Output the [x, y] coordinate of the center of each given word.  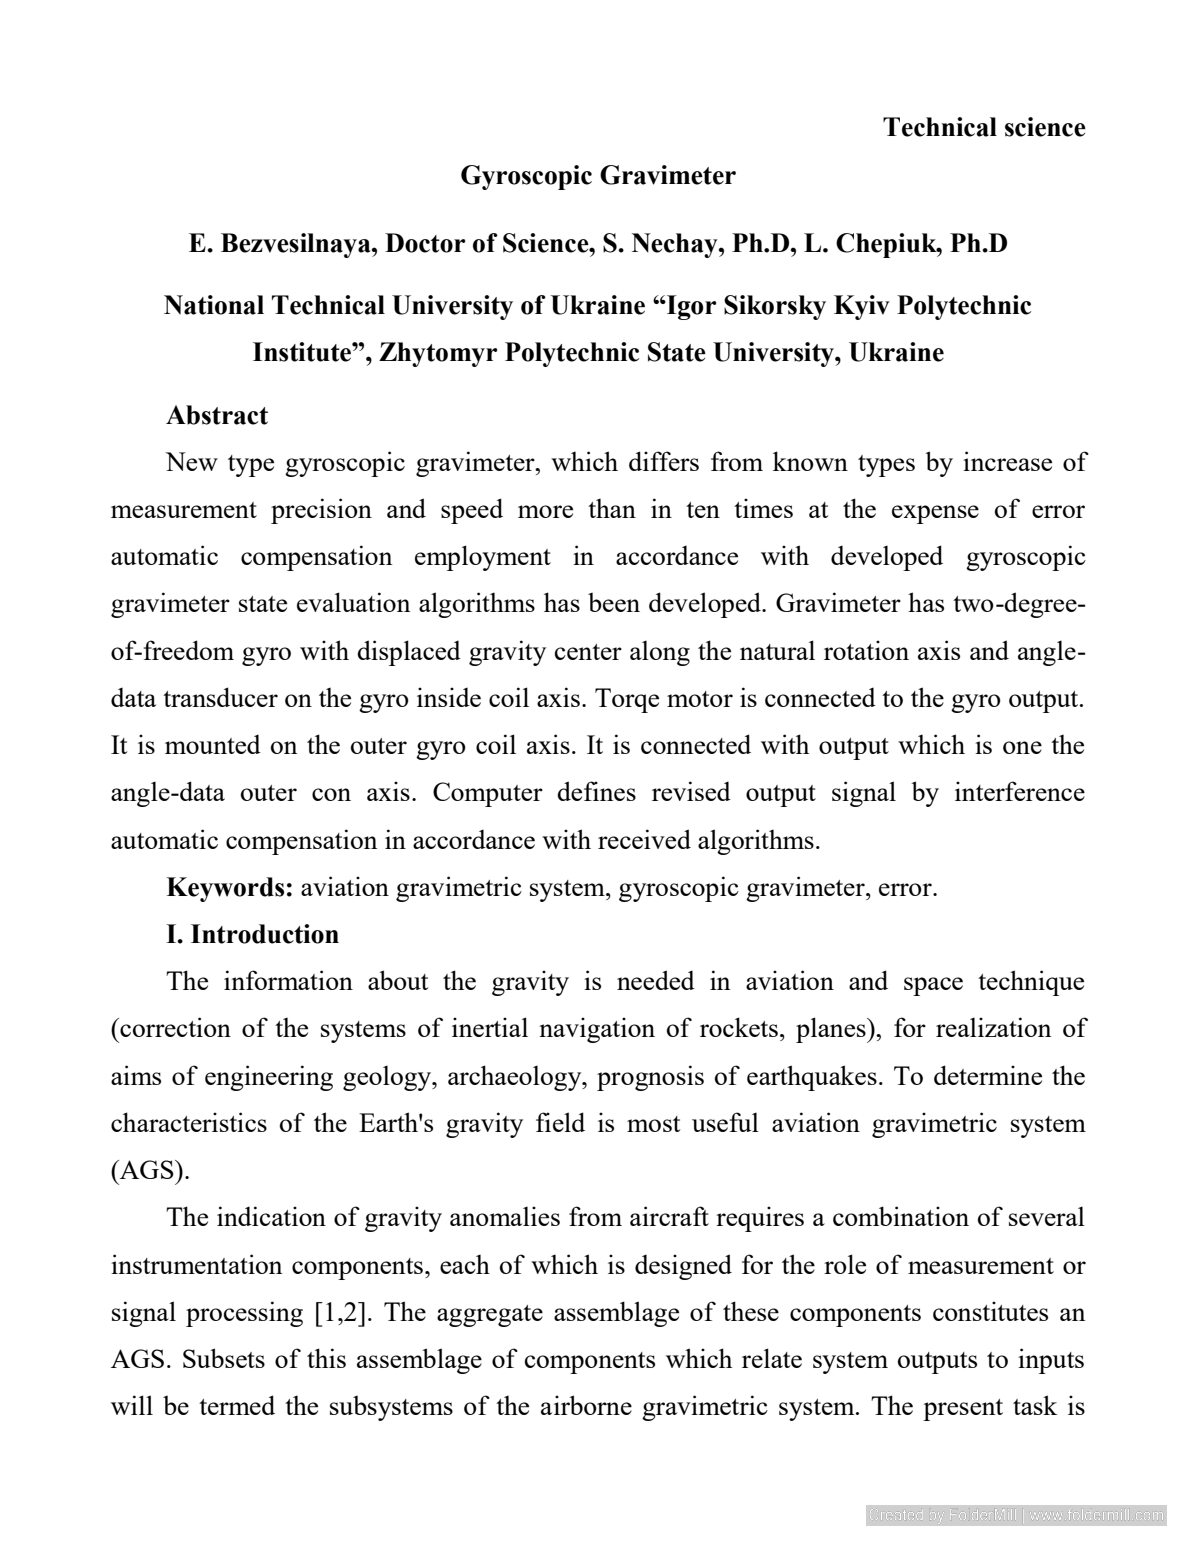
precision [321, 511]
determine [988, 1075]
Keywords [225, 889]
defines [596, 791]
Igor [690, 307]
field [560, 1122]
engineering [269, 1078]
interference [1020, 791]
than [612, 508]
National [214, 305]
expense [935, 514]
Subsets [224, 1358]
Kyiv [862, 307]
